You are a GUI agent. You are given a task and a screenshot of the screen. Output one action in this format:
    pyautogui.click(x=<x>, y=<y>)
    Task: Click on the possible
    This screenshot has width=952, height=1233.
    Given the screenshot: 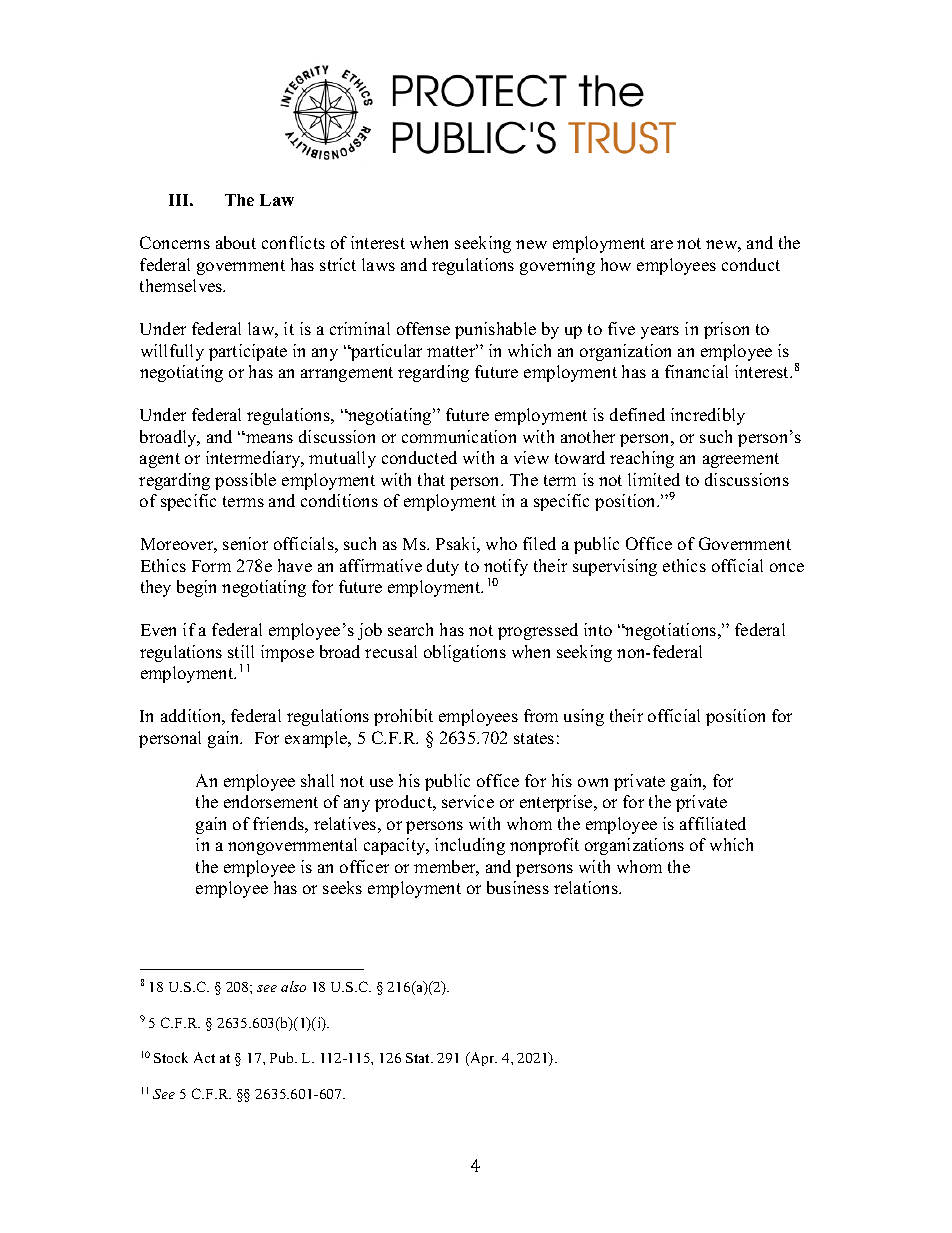 What is the action you would take?
    pyautogui.click(x=245, y=481)
